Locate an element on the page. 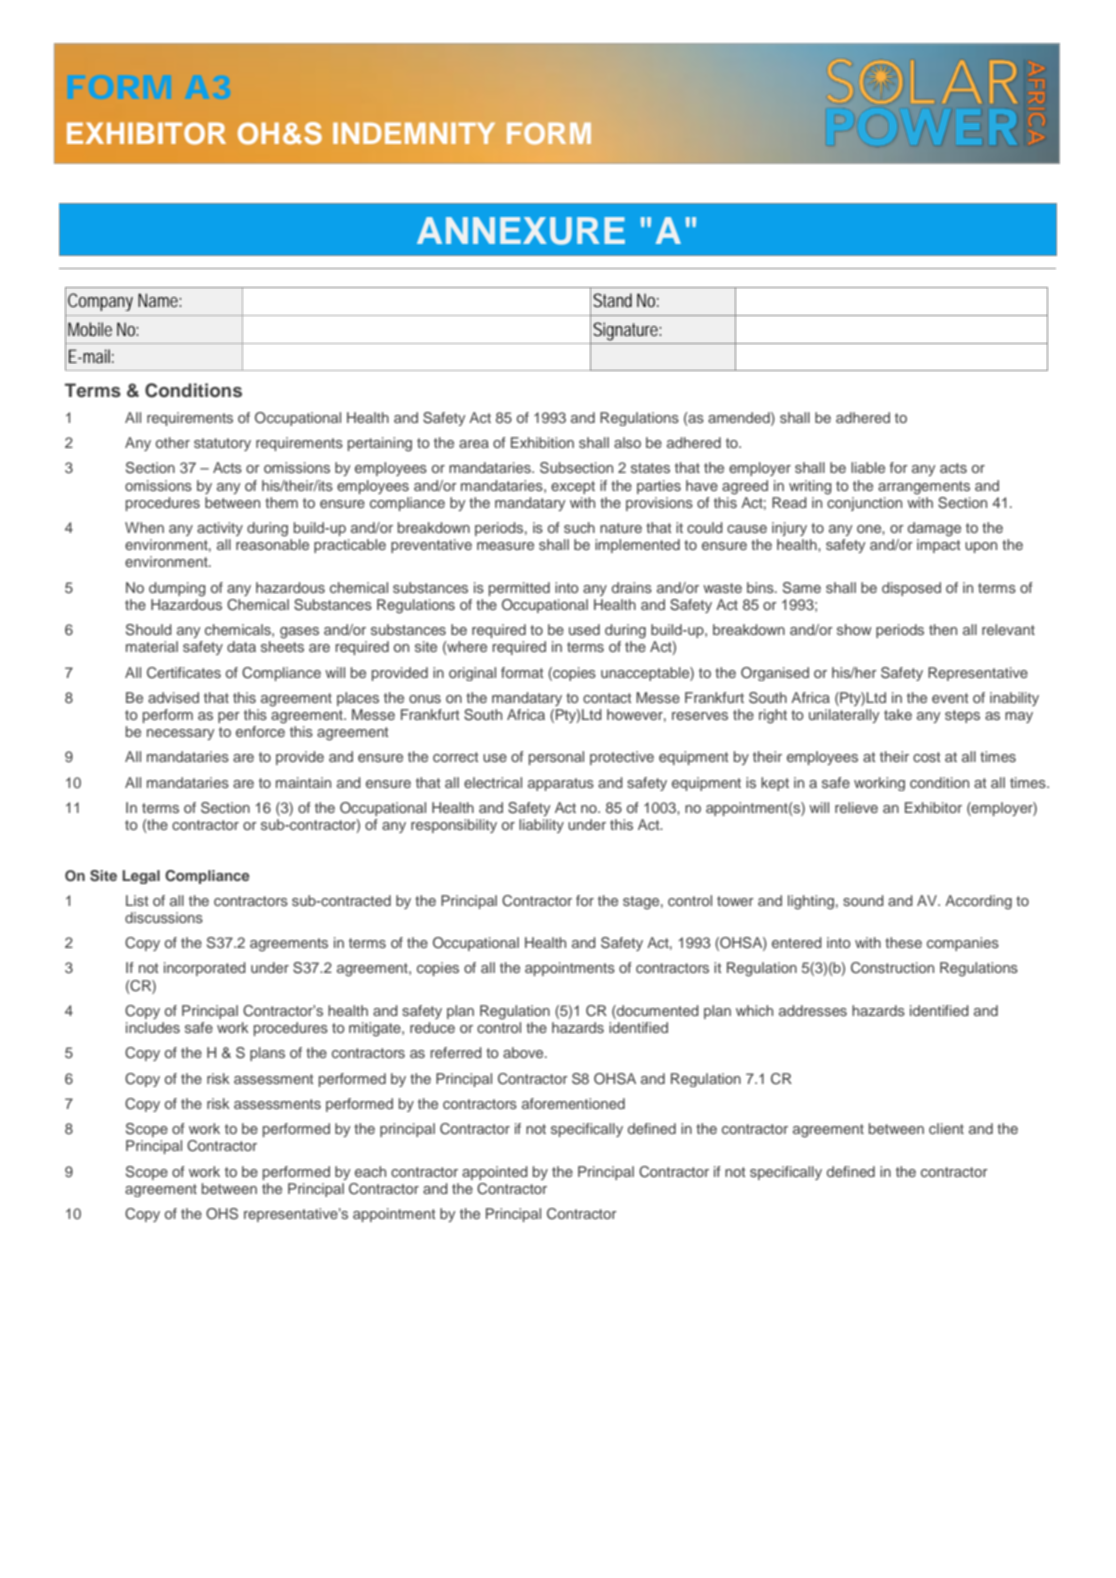 The image size is (1116, 1578). Stand is located at coordinates (612, 300).
